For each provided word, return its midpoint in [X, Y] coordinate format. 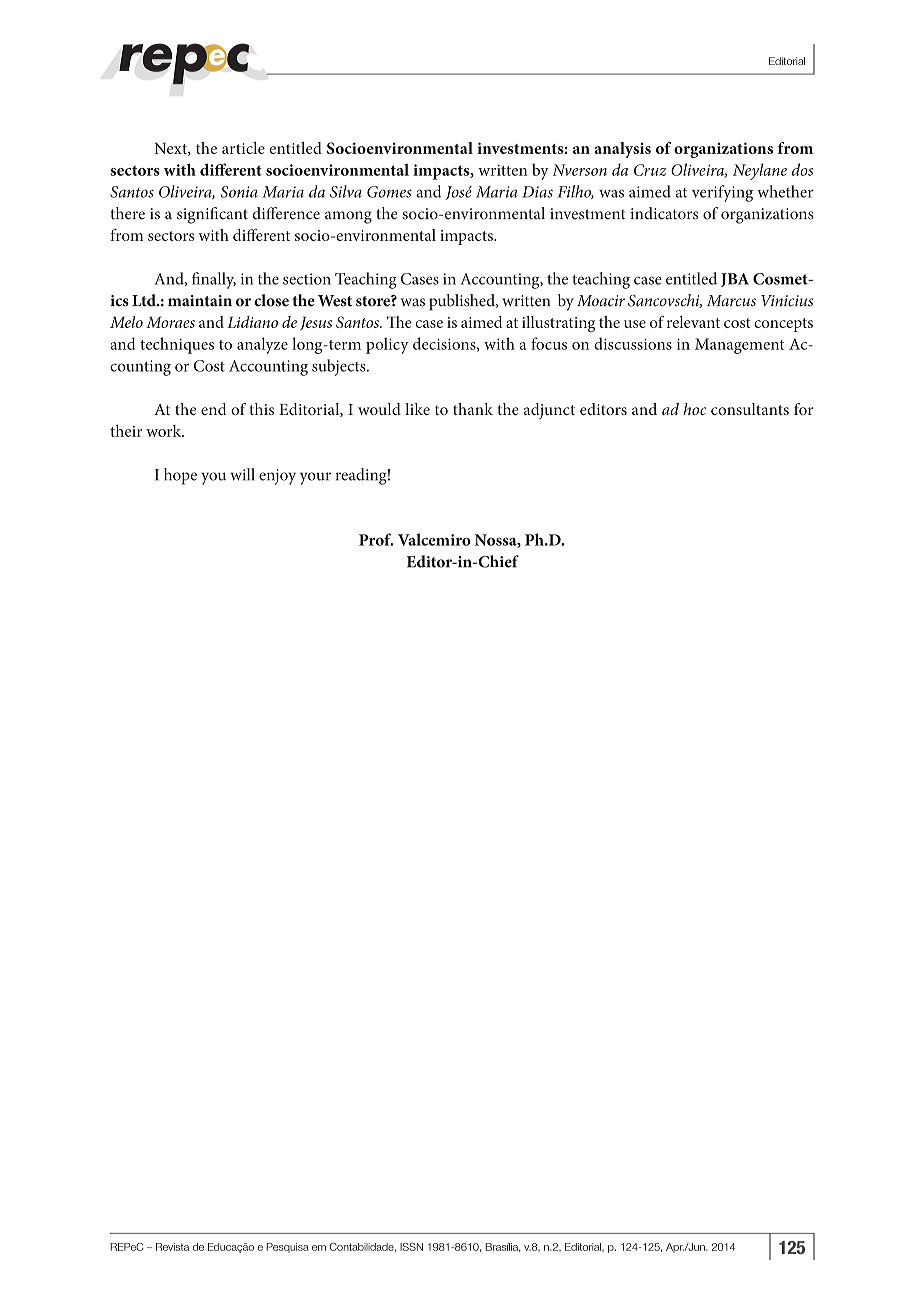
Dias [537, 192]
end [214, 409]
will [242, 474]
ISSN [411, 1247]
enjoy [277, 477]
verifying [722, 193]
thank [473, 409]
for [804, 409]
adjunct [549, 411]
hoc [694, 409]
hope [180, 476]
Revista [172, 1247]
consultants [750, 409]
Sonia [239, 192]
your [315, 478]
